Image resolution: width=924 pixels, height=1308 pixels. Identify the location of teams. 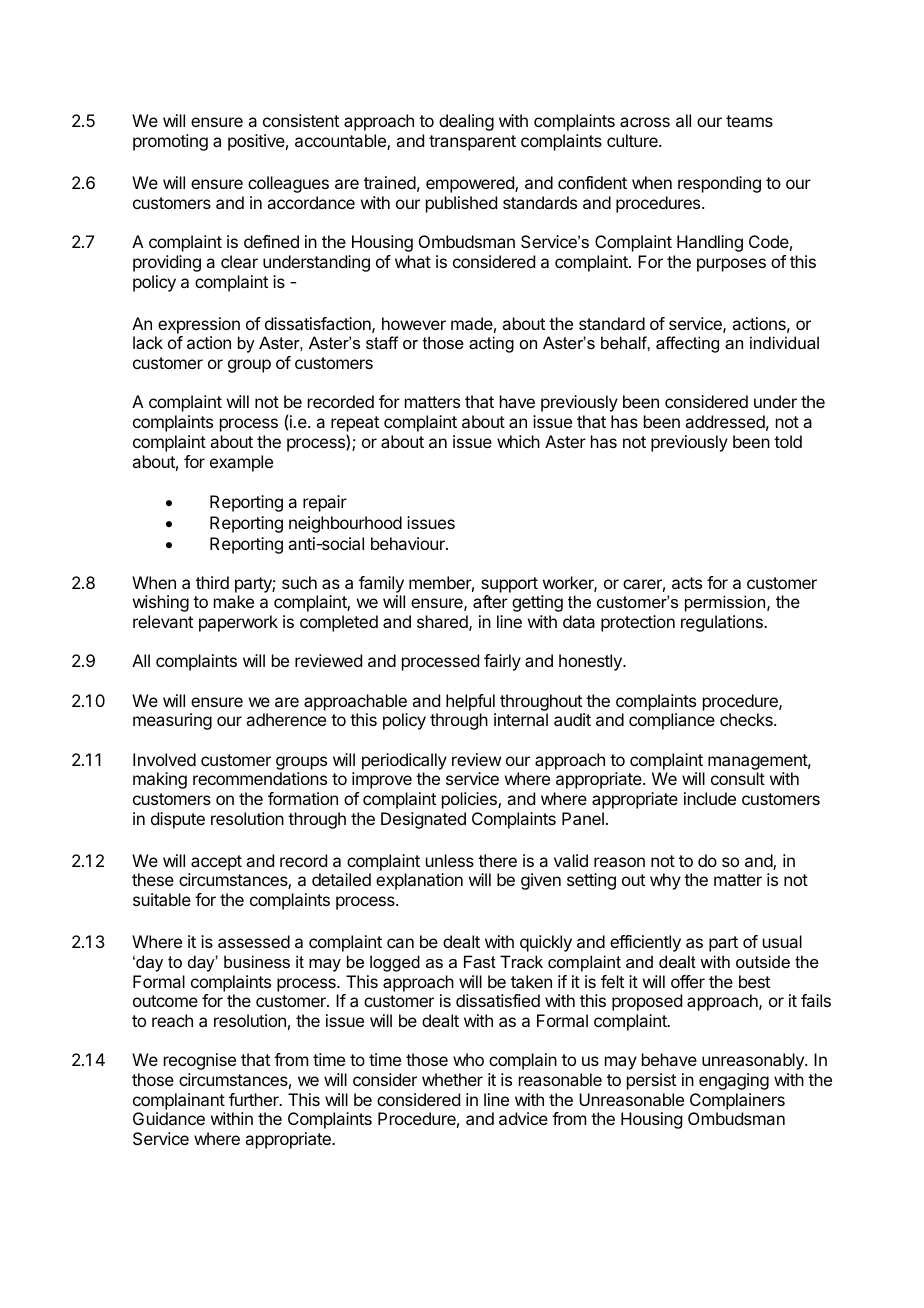
(749, 121).
